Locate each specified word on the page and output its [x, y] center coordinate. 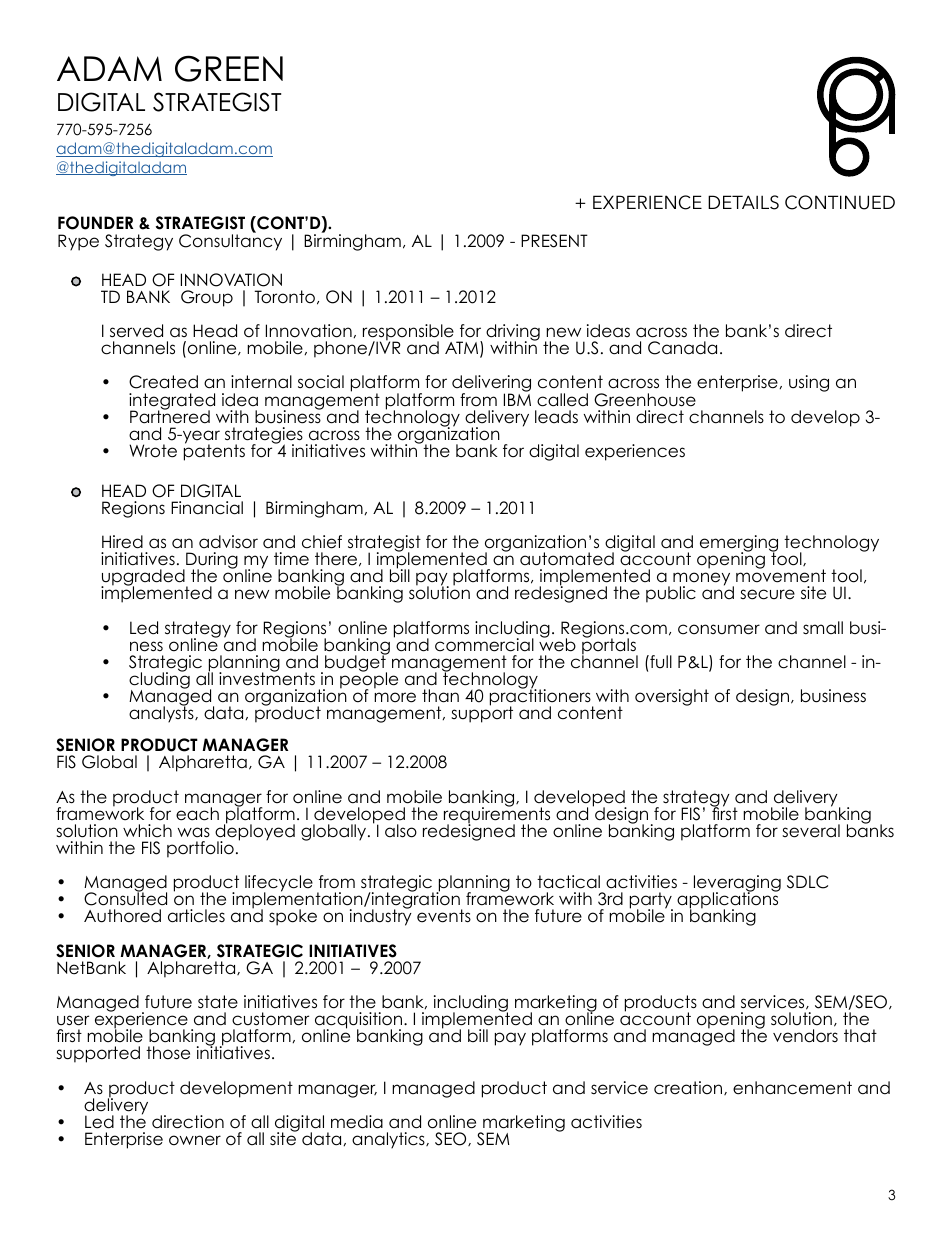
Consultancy [230, 242]
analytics [389, 1140]
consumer [719, 629]
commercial [484, 645]
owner [195, 1140]
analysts [162, 714]
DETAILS [743, 202]
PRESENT [554, 241]
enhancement [792, 1088]
